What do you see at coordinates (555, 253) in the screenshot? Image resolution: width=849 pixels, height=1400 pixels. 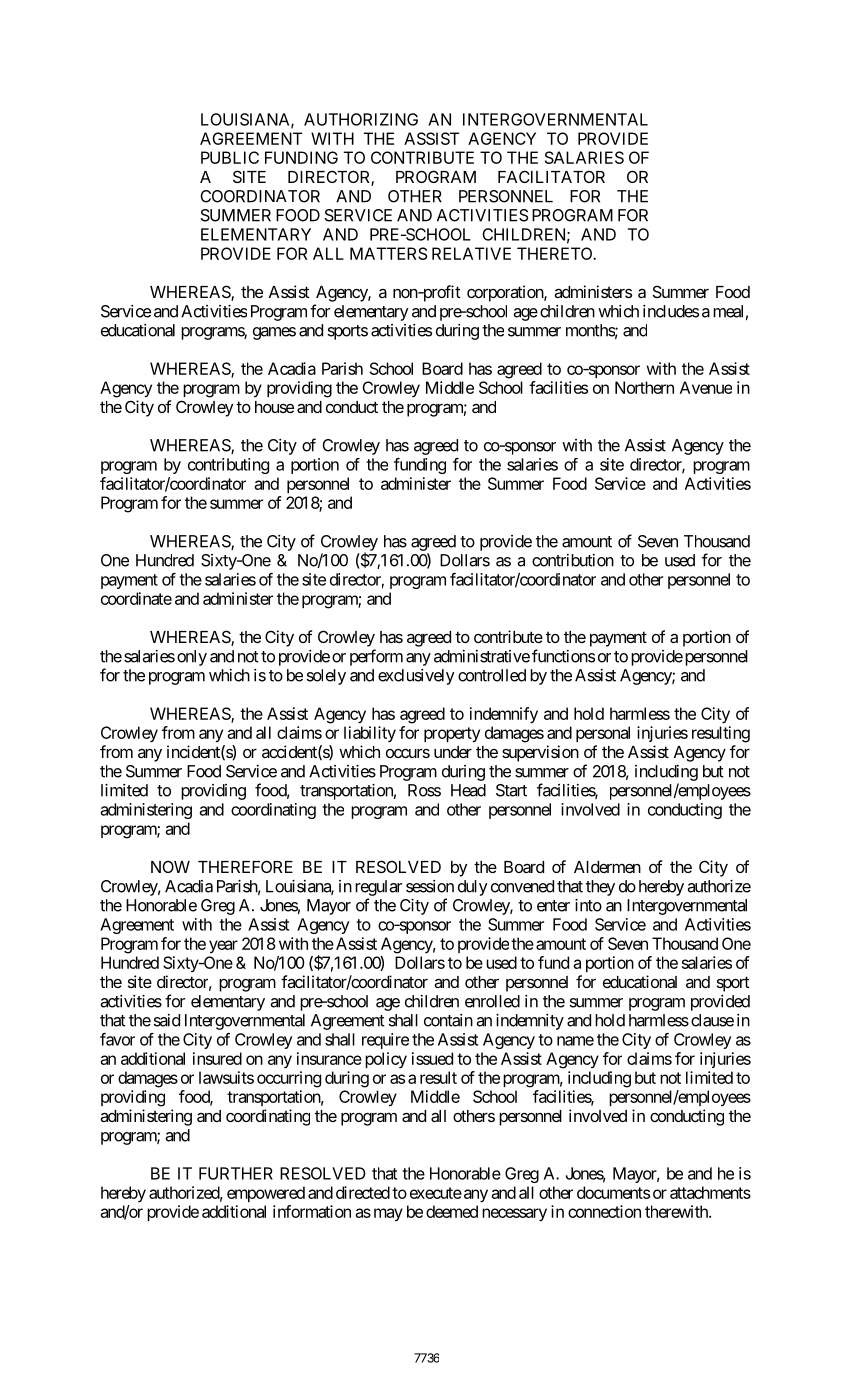 I see `THERETO` at bounding box center [555, 253].
